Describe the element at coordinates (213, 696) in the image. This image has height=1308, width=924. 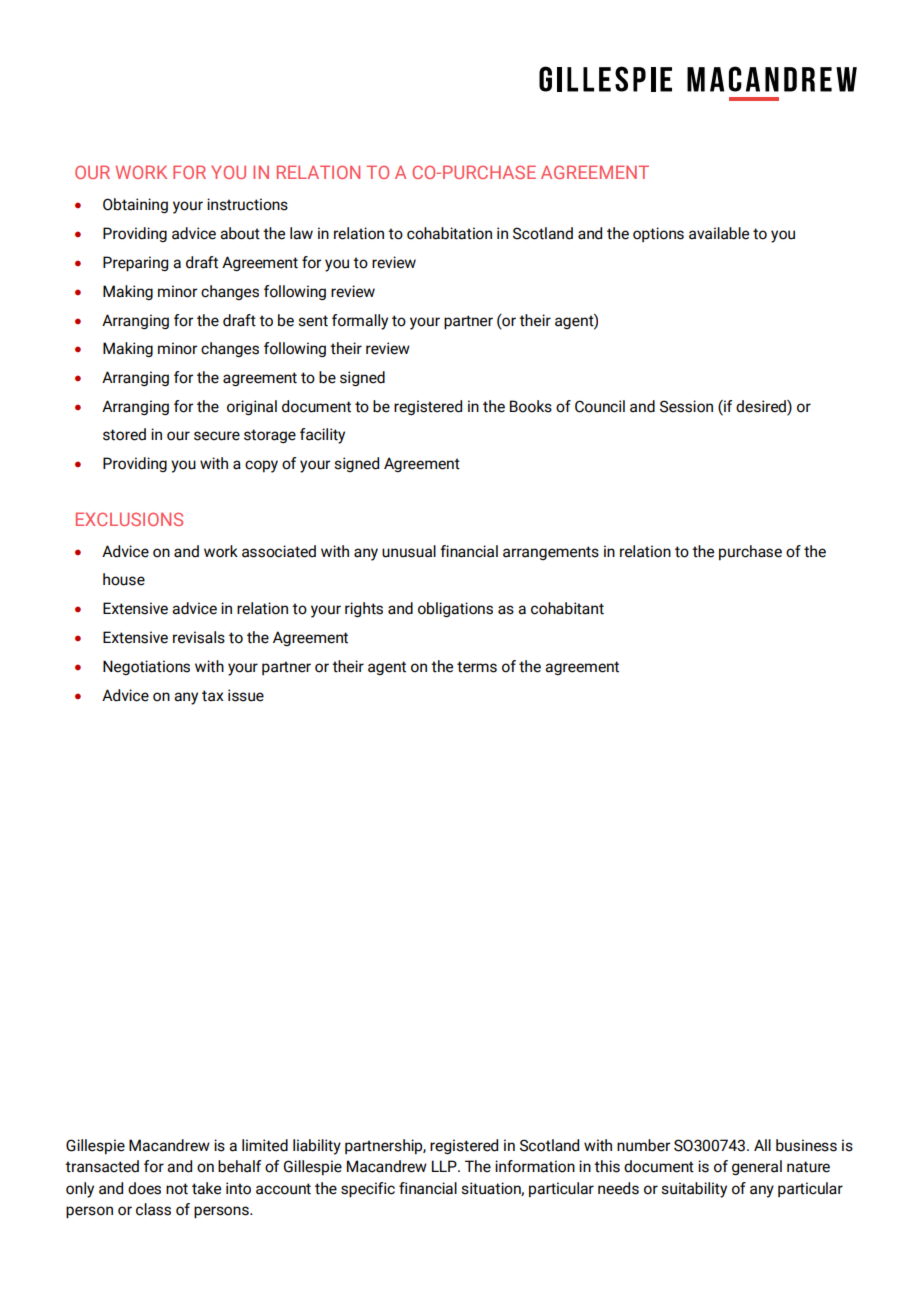
I see `tax` at that location.
